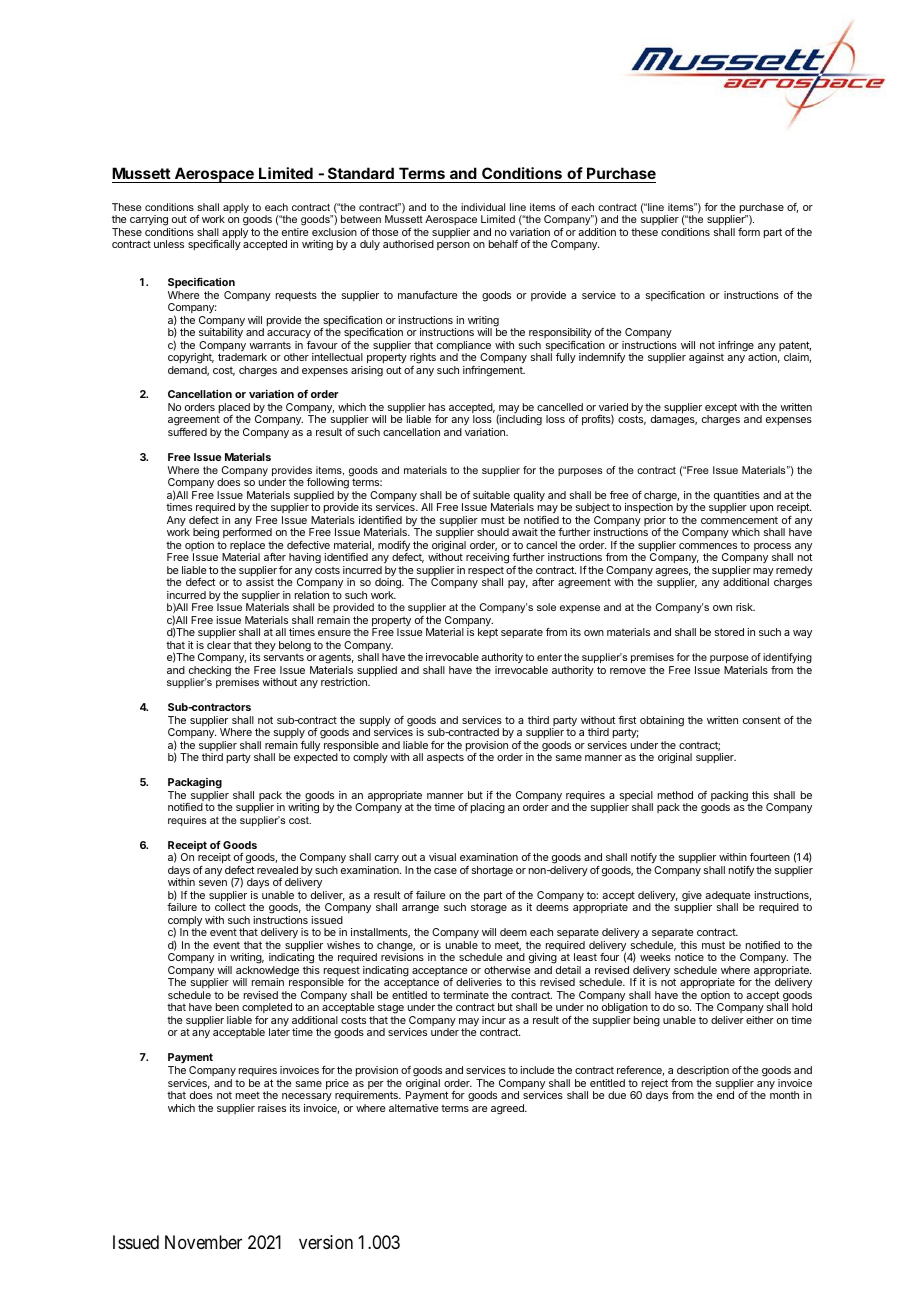 The image size is (924, 1308). Describe the element at coordinates (706, 358) in the document. I see `against` at that location.
